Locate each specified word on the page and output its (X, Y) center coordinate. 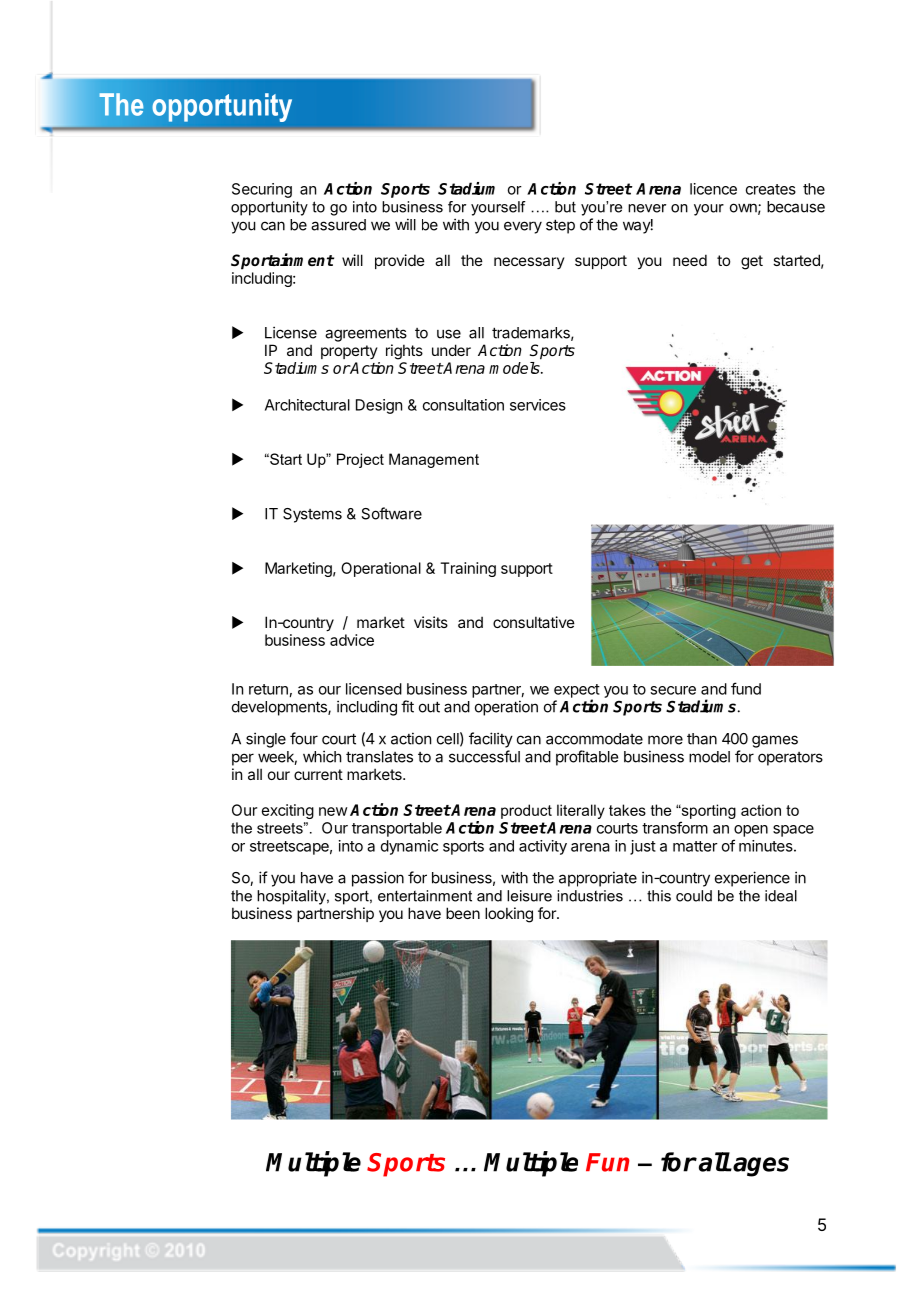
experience (752, 879)
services (538, 405)
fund (746, 688)
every (523, 227)
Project (360, 460)
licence (713, 189)
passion (378, 879)
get (752, 262)
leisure (529, 896)
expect (577, 692)
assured (338, 225)
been (463, 913)
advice (352, 640)
